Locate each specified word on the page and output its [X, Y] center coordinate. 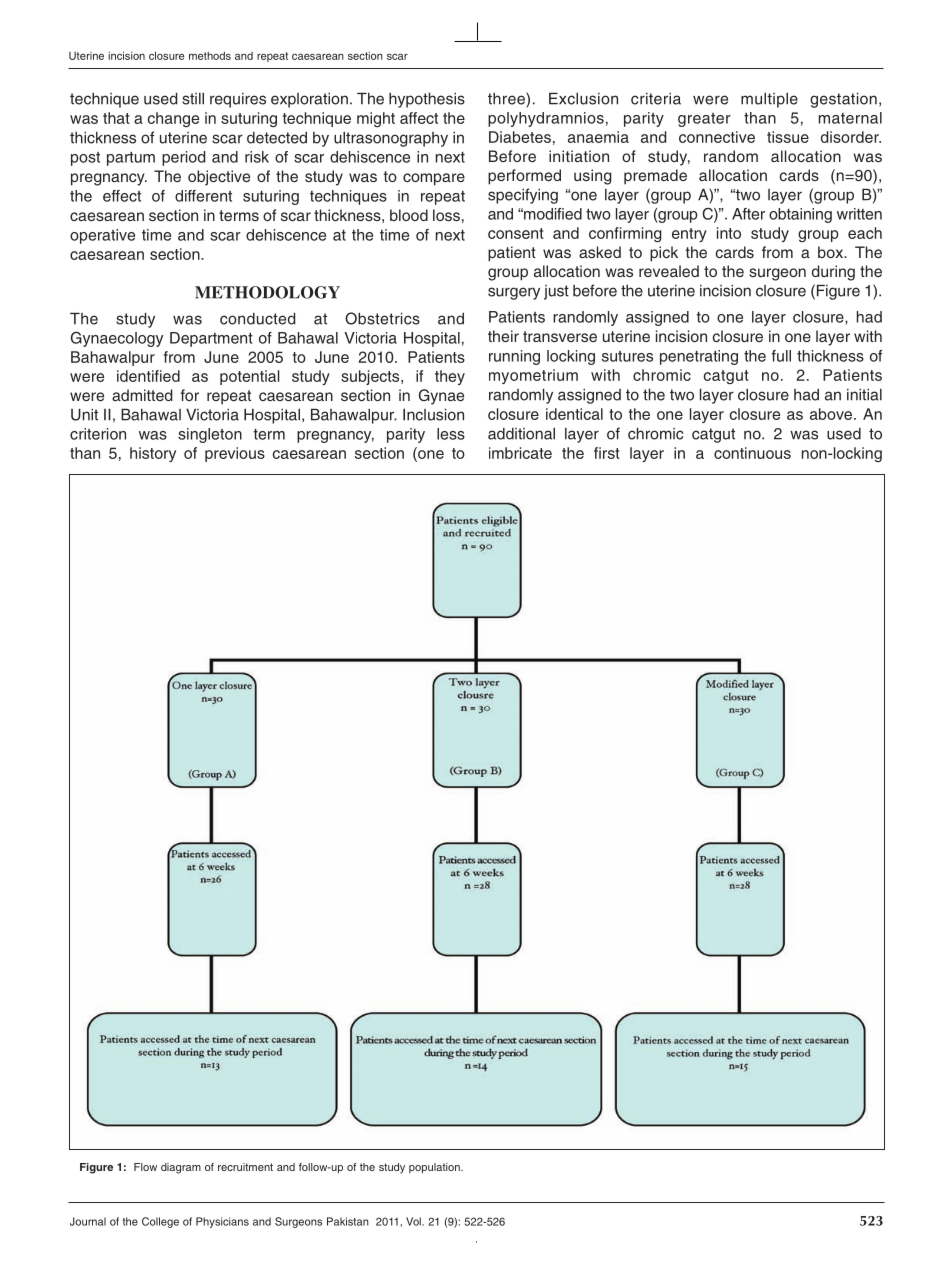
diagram [181, 1168]
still [193, 99]
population [435, 1168]
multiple [769, 100]
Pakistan [348, 1221]
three [507, 98]
